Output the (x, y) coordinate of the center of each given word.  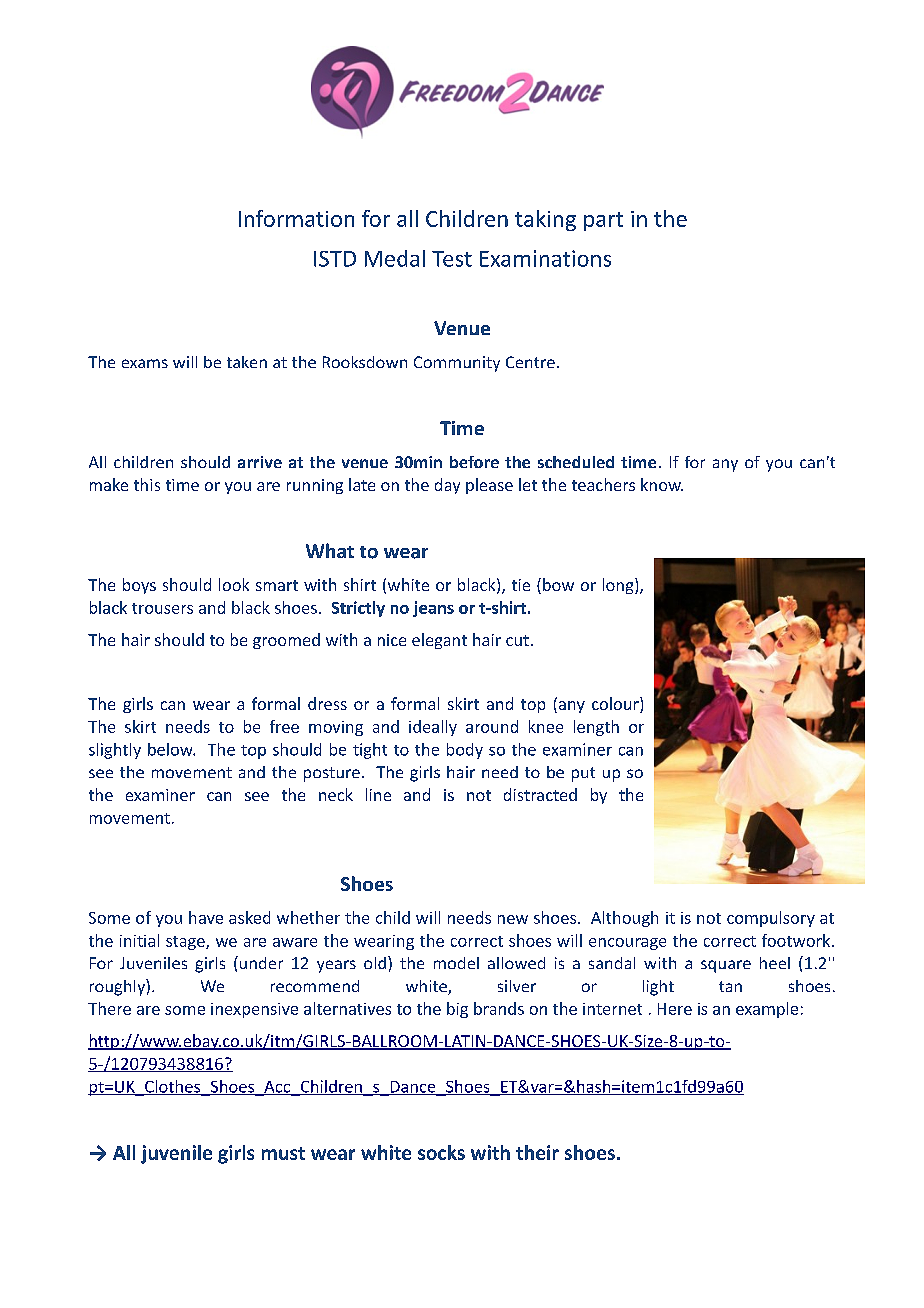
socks (441, 1152)
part (603, 221)
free (284, 726)
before (474, 462)
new (513, 919)
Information (296, 218)
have (206, 917)
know (662, 484)
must (283, 1153)
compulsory (771, 919)
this (147, 484)
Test (452, 259)
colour (616, 705)
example (767, 1010)
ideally (433, 728)
